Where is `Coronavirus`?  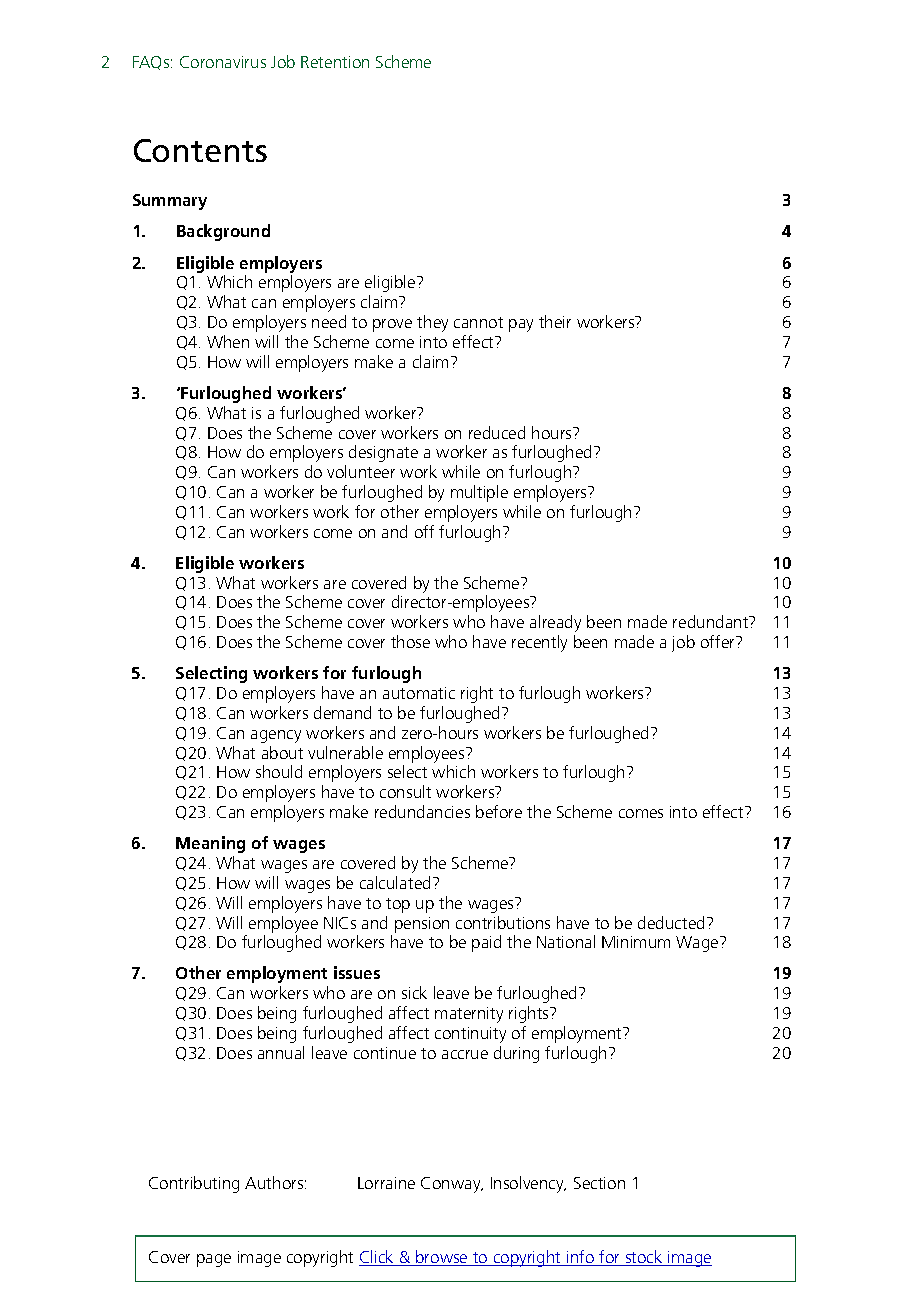
Coronavirus is located at coordinates (223, 62).
